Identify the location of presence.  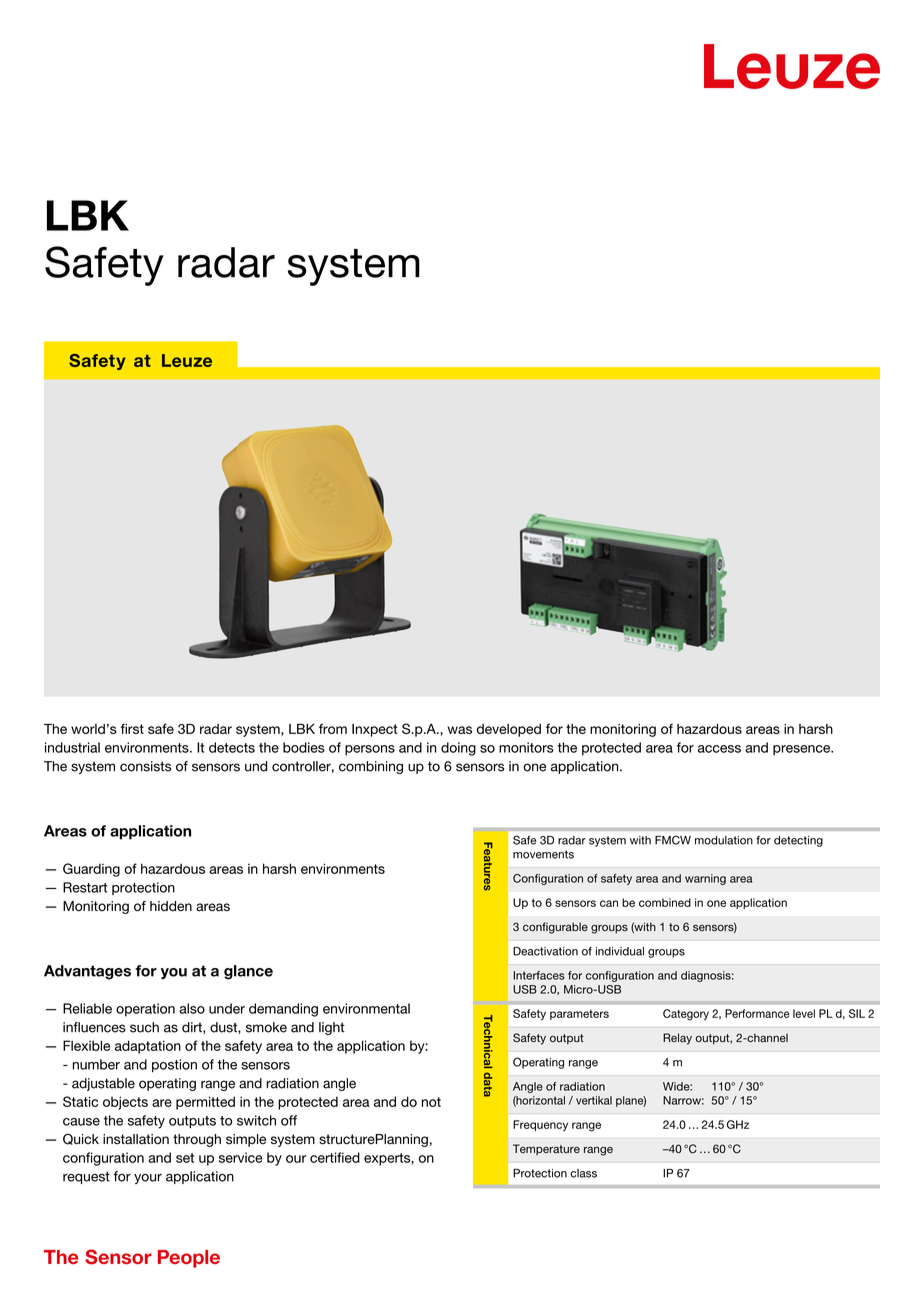
(803, 750).
